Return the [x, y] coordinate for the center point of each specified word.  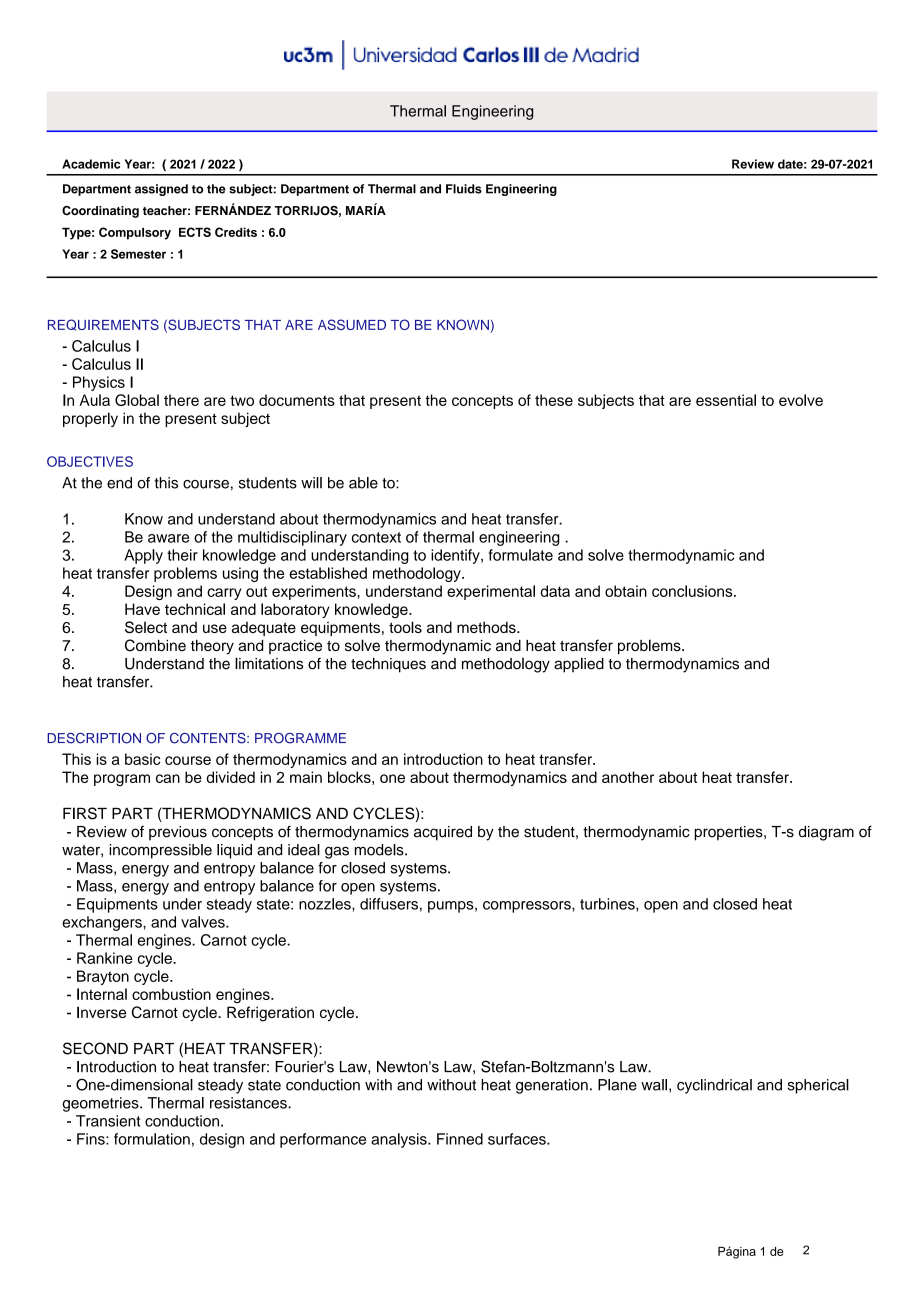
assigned [161, 190]
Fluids [464, 189]
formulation [152, 1139]
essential [726, 400]
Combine [155, 645]
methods [487, 627]
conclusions [693, 591]
